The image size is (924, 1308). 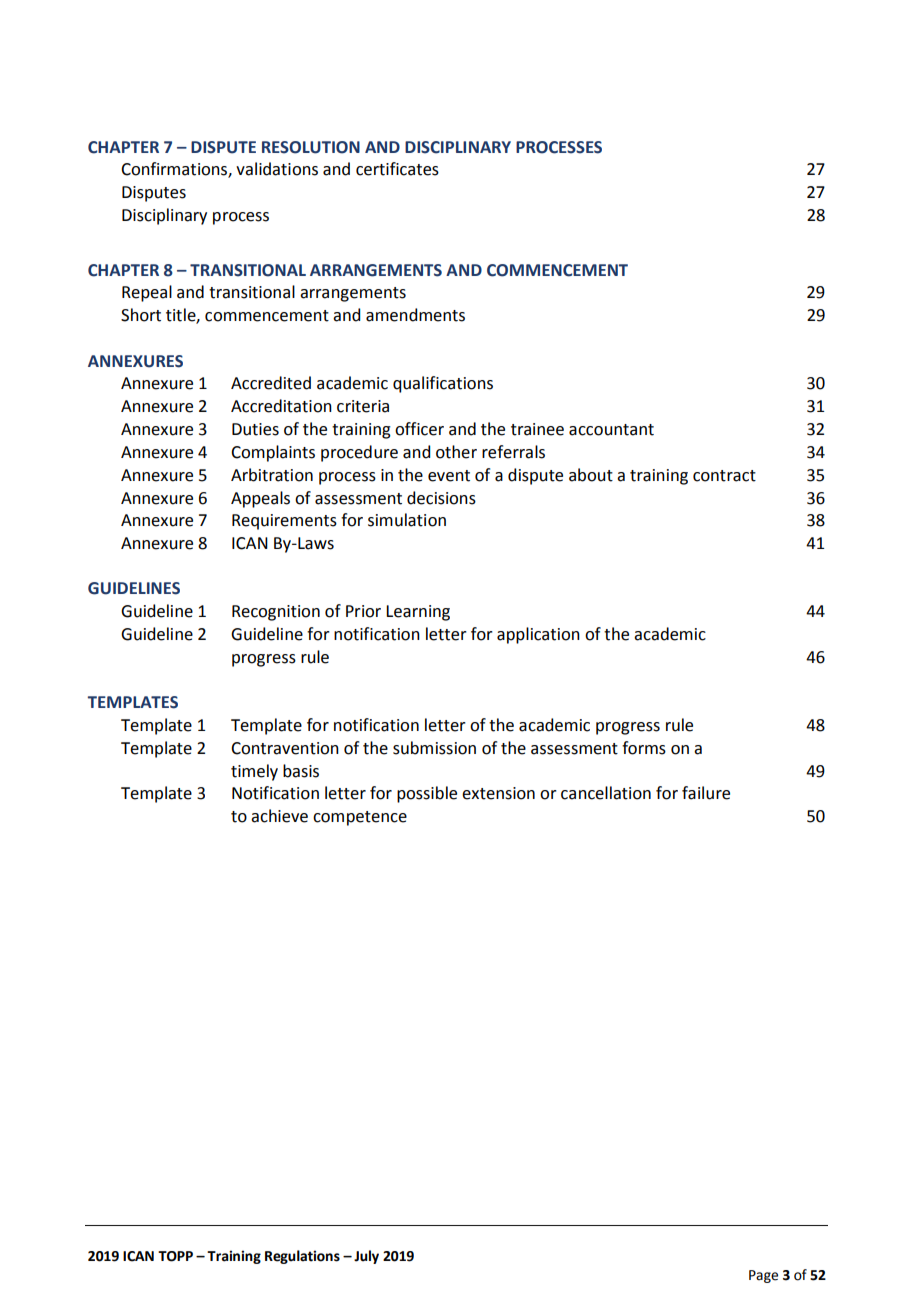 I want to click on contract, so click(x=724, y=476).
